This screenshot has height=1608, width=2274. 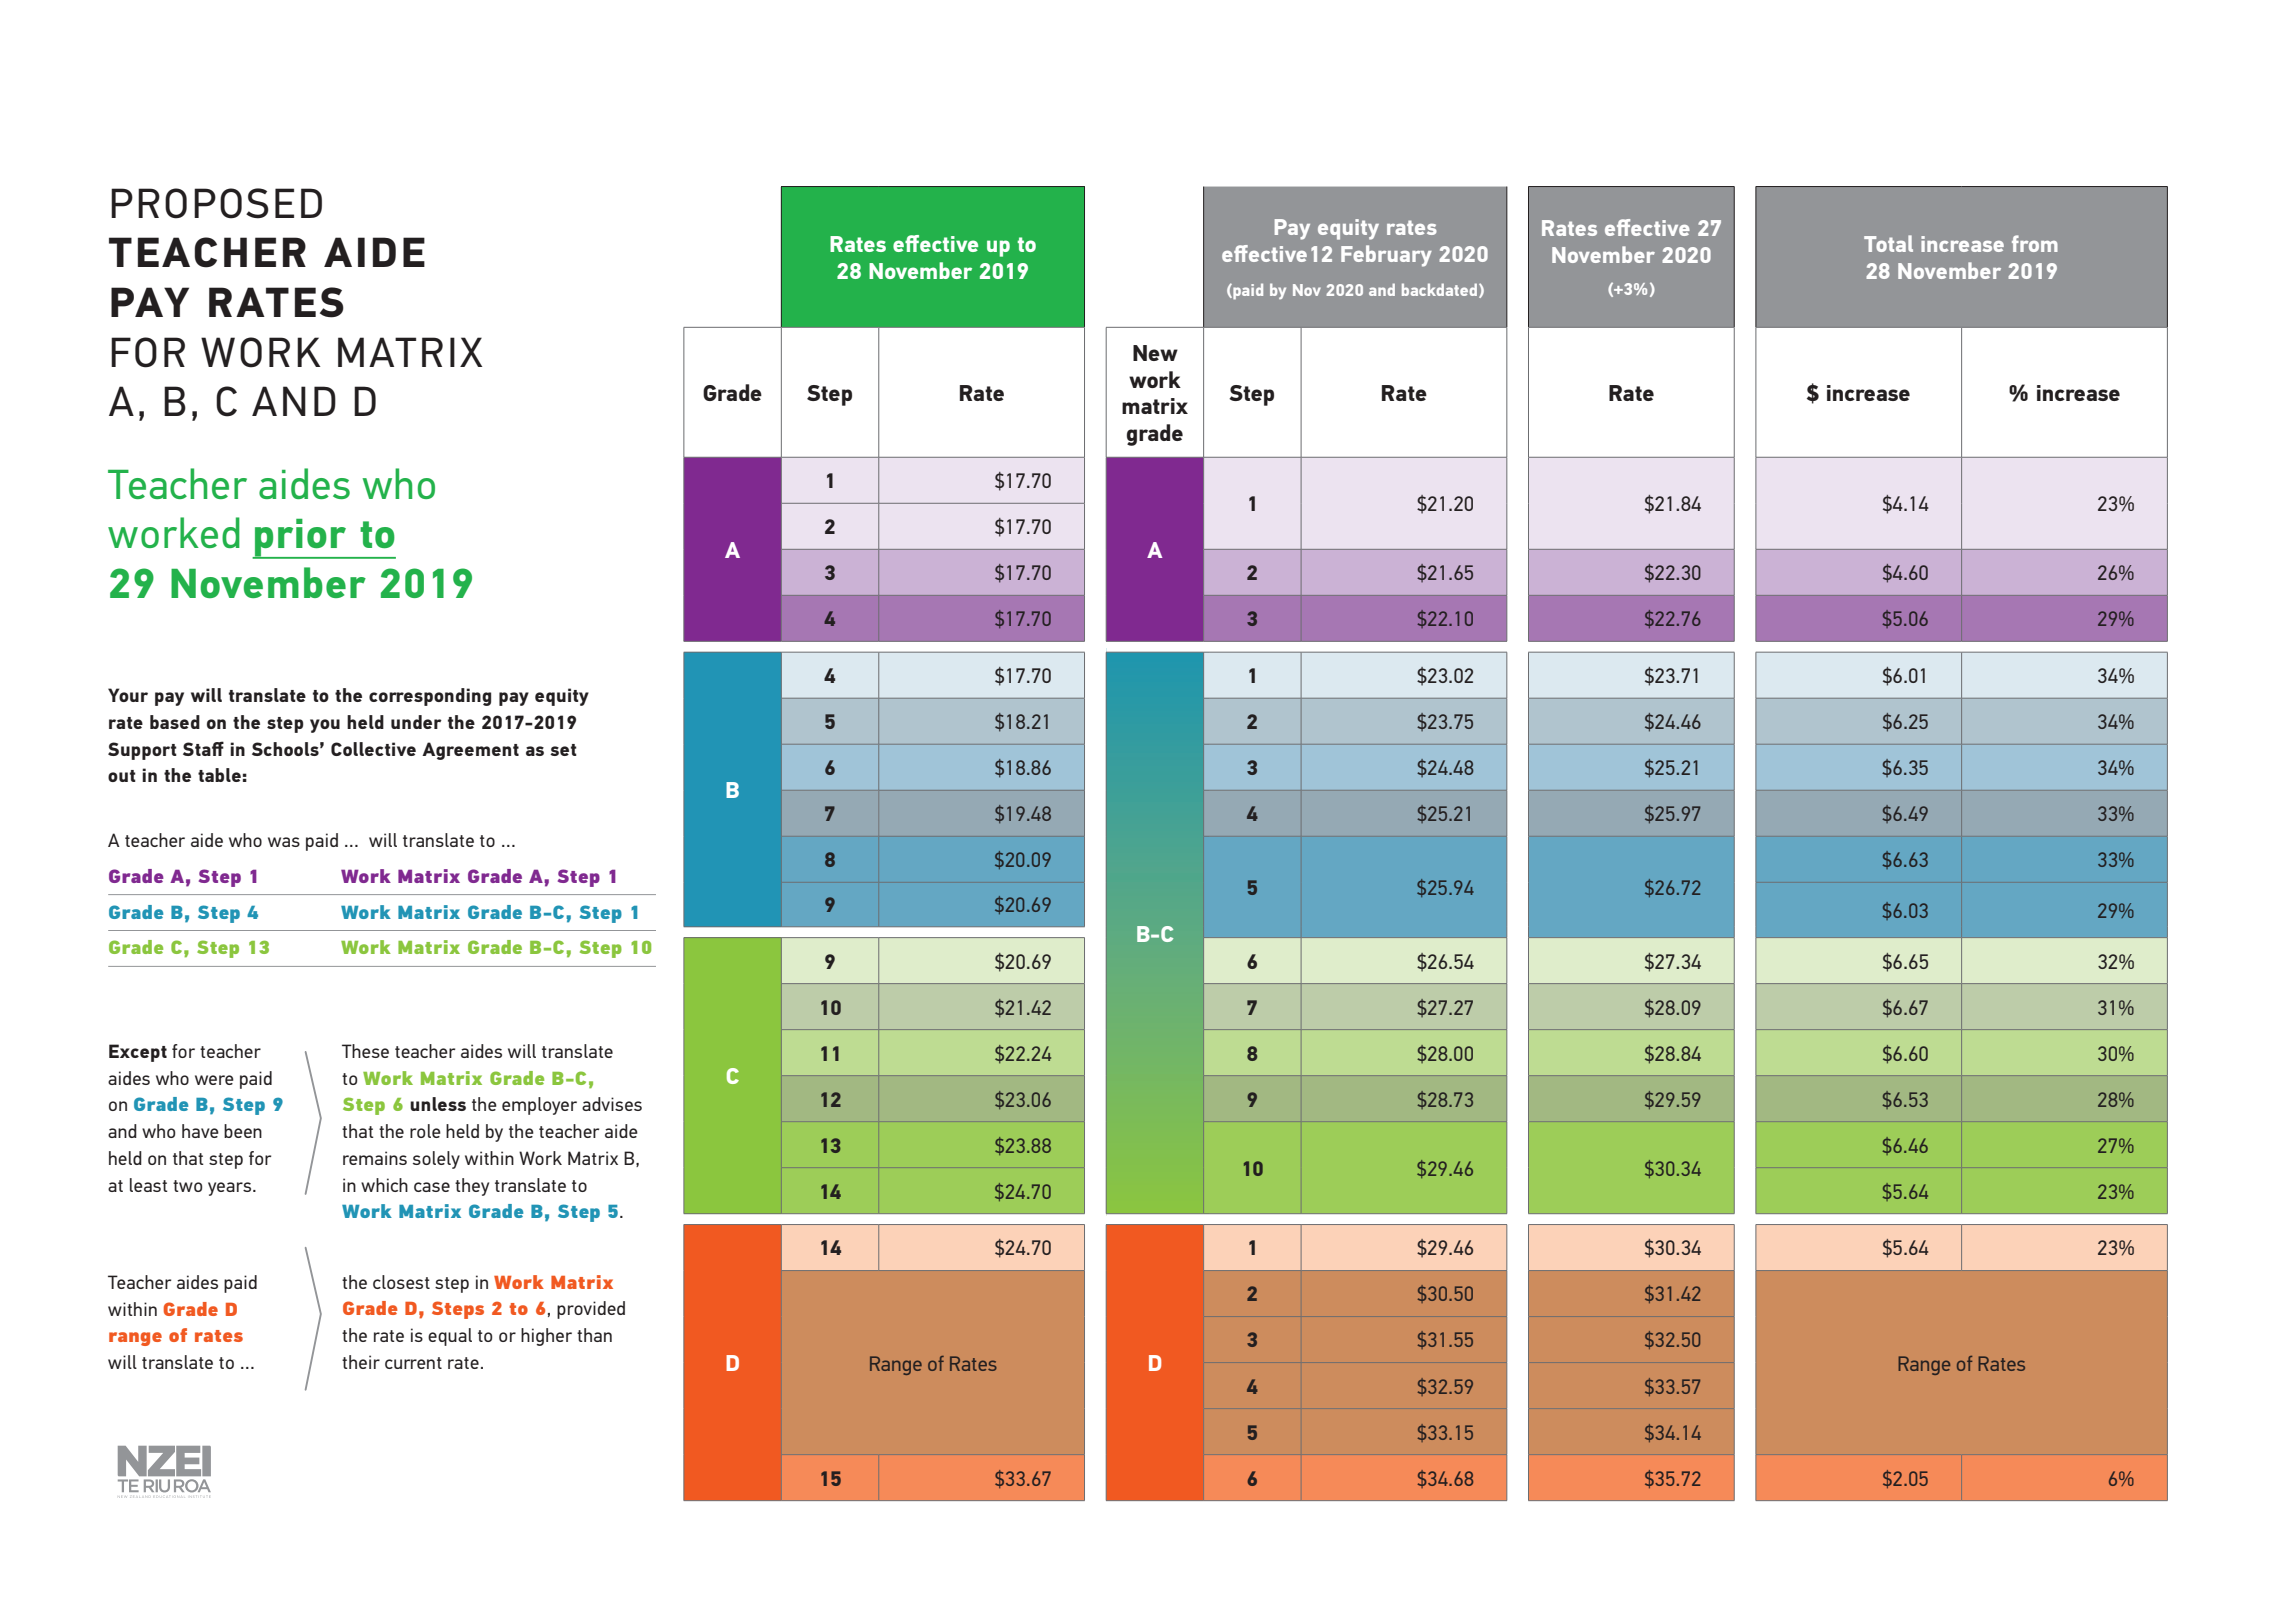 What do you see at coordinates (1155, 353) in the screenshot?
I see `New` at bounding box center [1155, 353].
